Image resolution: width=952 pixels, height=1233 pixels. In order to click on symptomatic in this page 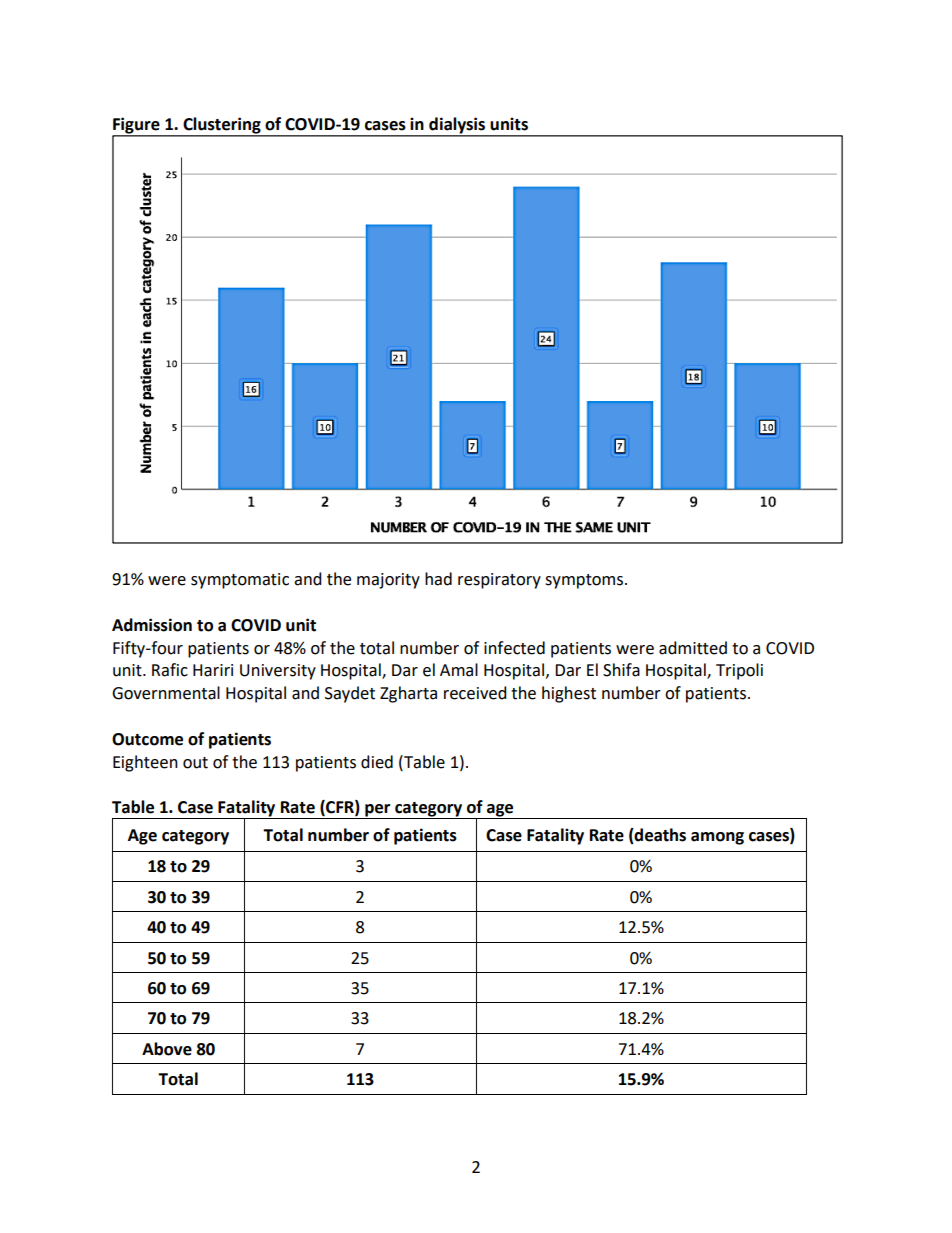, I will do `click(240, 581)`.
